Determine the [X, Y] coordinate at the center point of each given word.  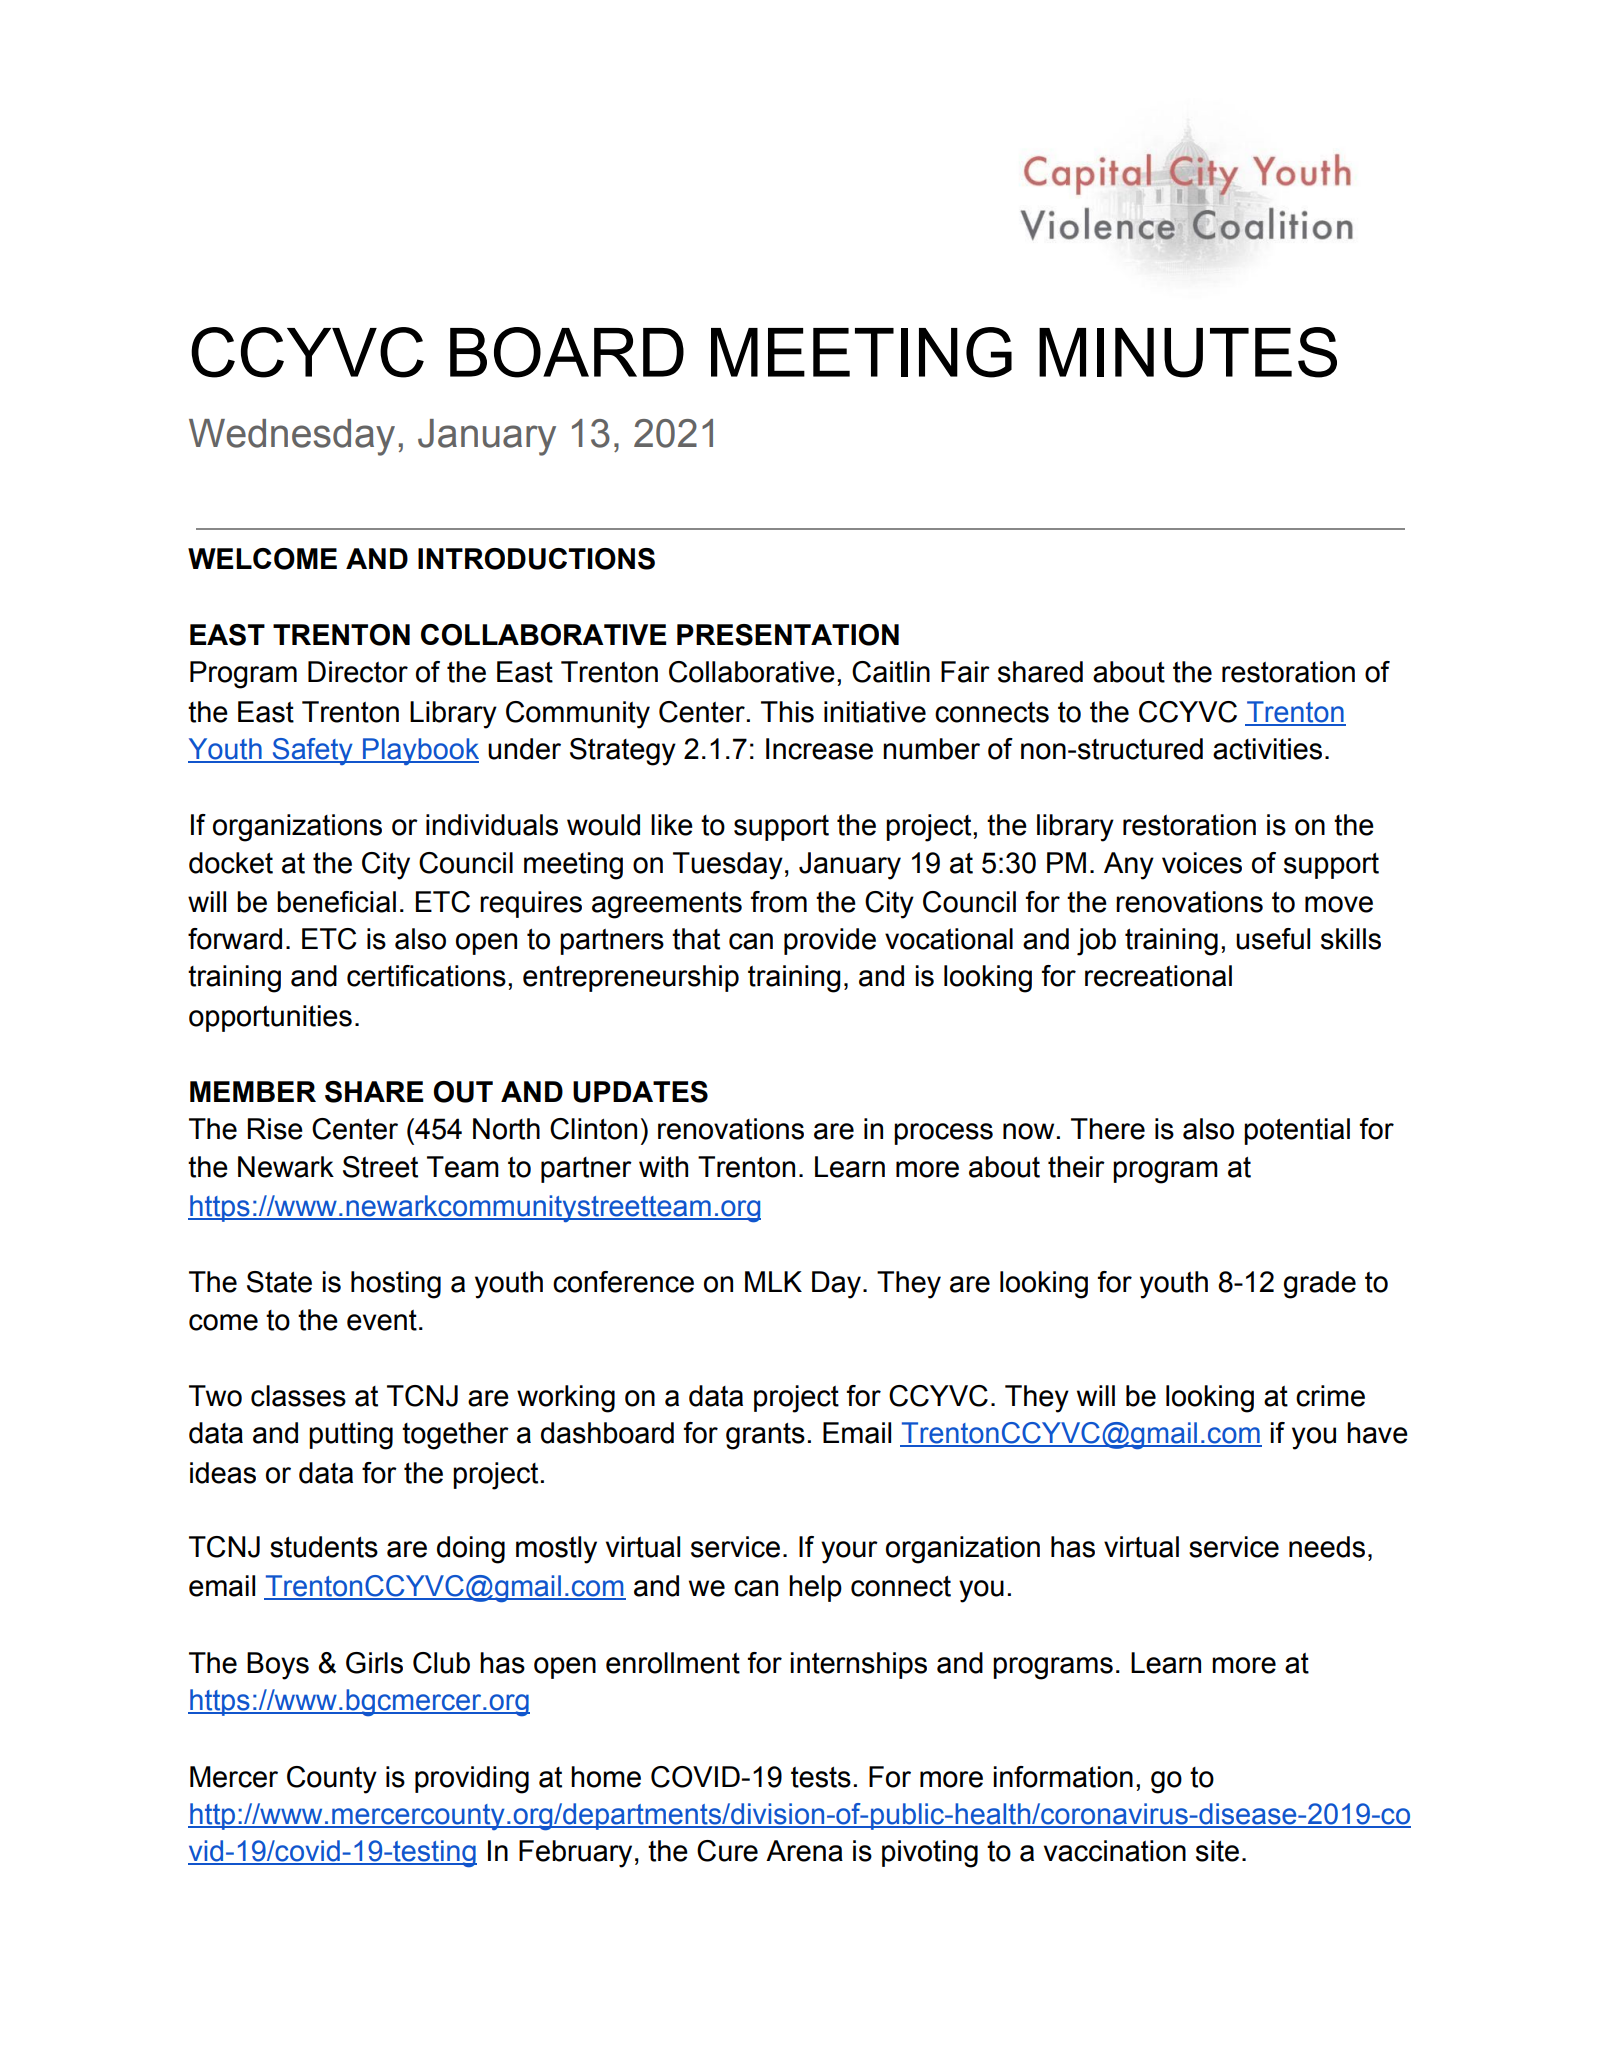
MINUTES [1188, 352]
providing [472, 1780]
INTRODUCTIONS [536, 559]
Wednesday [292, 437]
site [1217, 1851]
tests [821, 1777]
